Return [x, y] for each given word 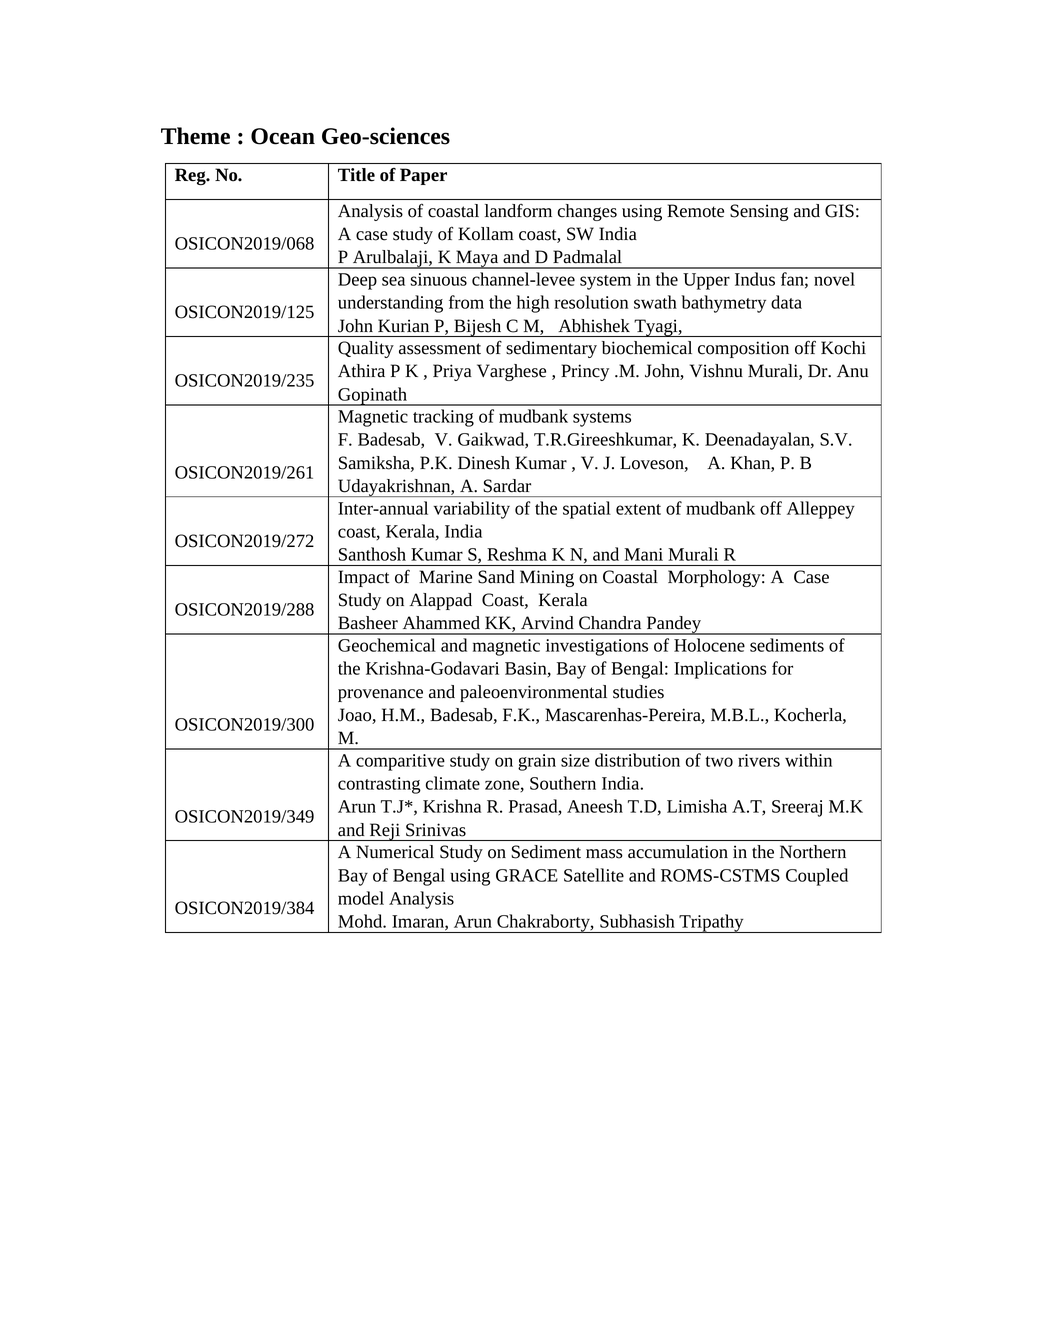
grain [537, 762]
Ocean [283, 136]
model [361, 898]
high [533, 304]
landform [518, 211]
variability [471, 510]
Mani [644, 554]
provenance [380, 695]
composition [743, 349]
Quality [366, 349]
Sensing [759, 212]
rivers [759, 760]
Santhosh [372, 554]
